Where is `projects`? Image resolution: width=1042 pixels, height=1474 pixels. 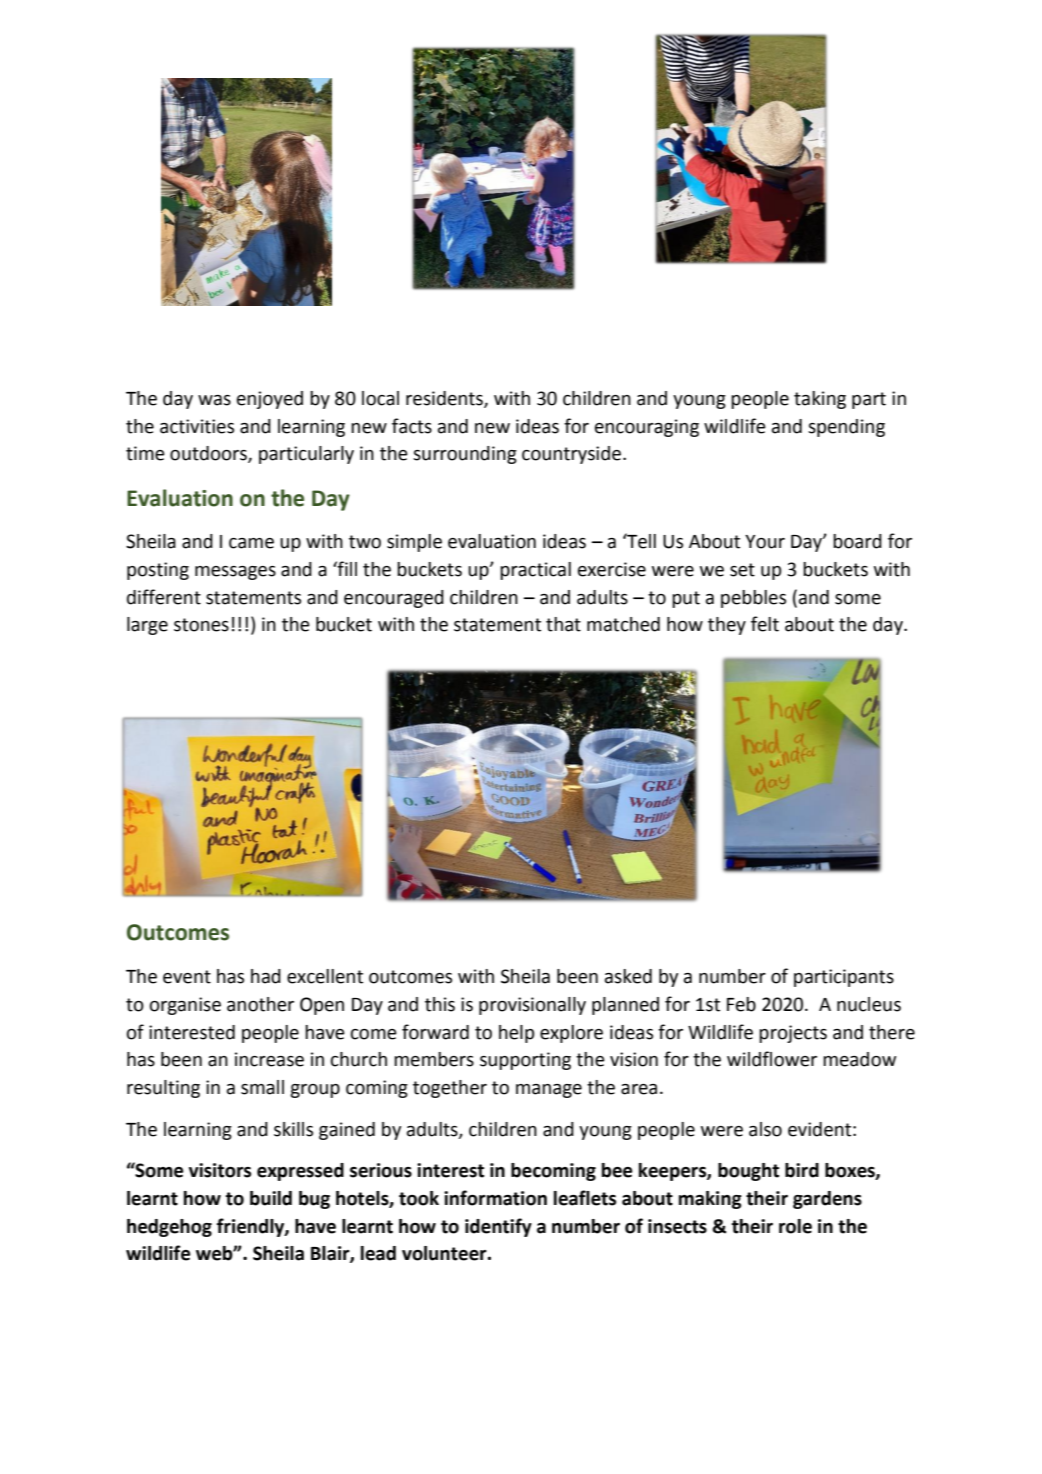
projects is located at coordinates (793, 1034).
